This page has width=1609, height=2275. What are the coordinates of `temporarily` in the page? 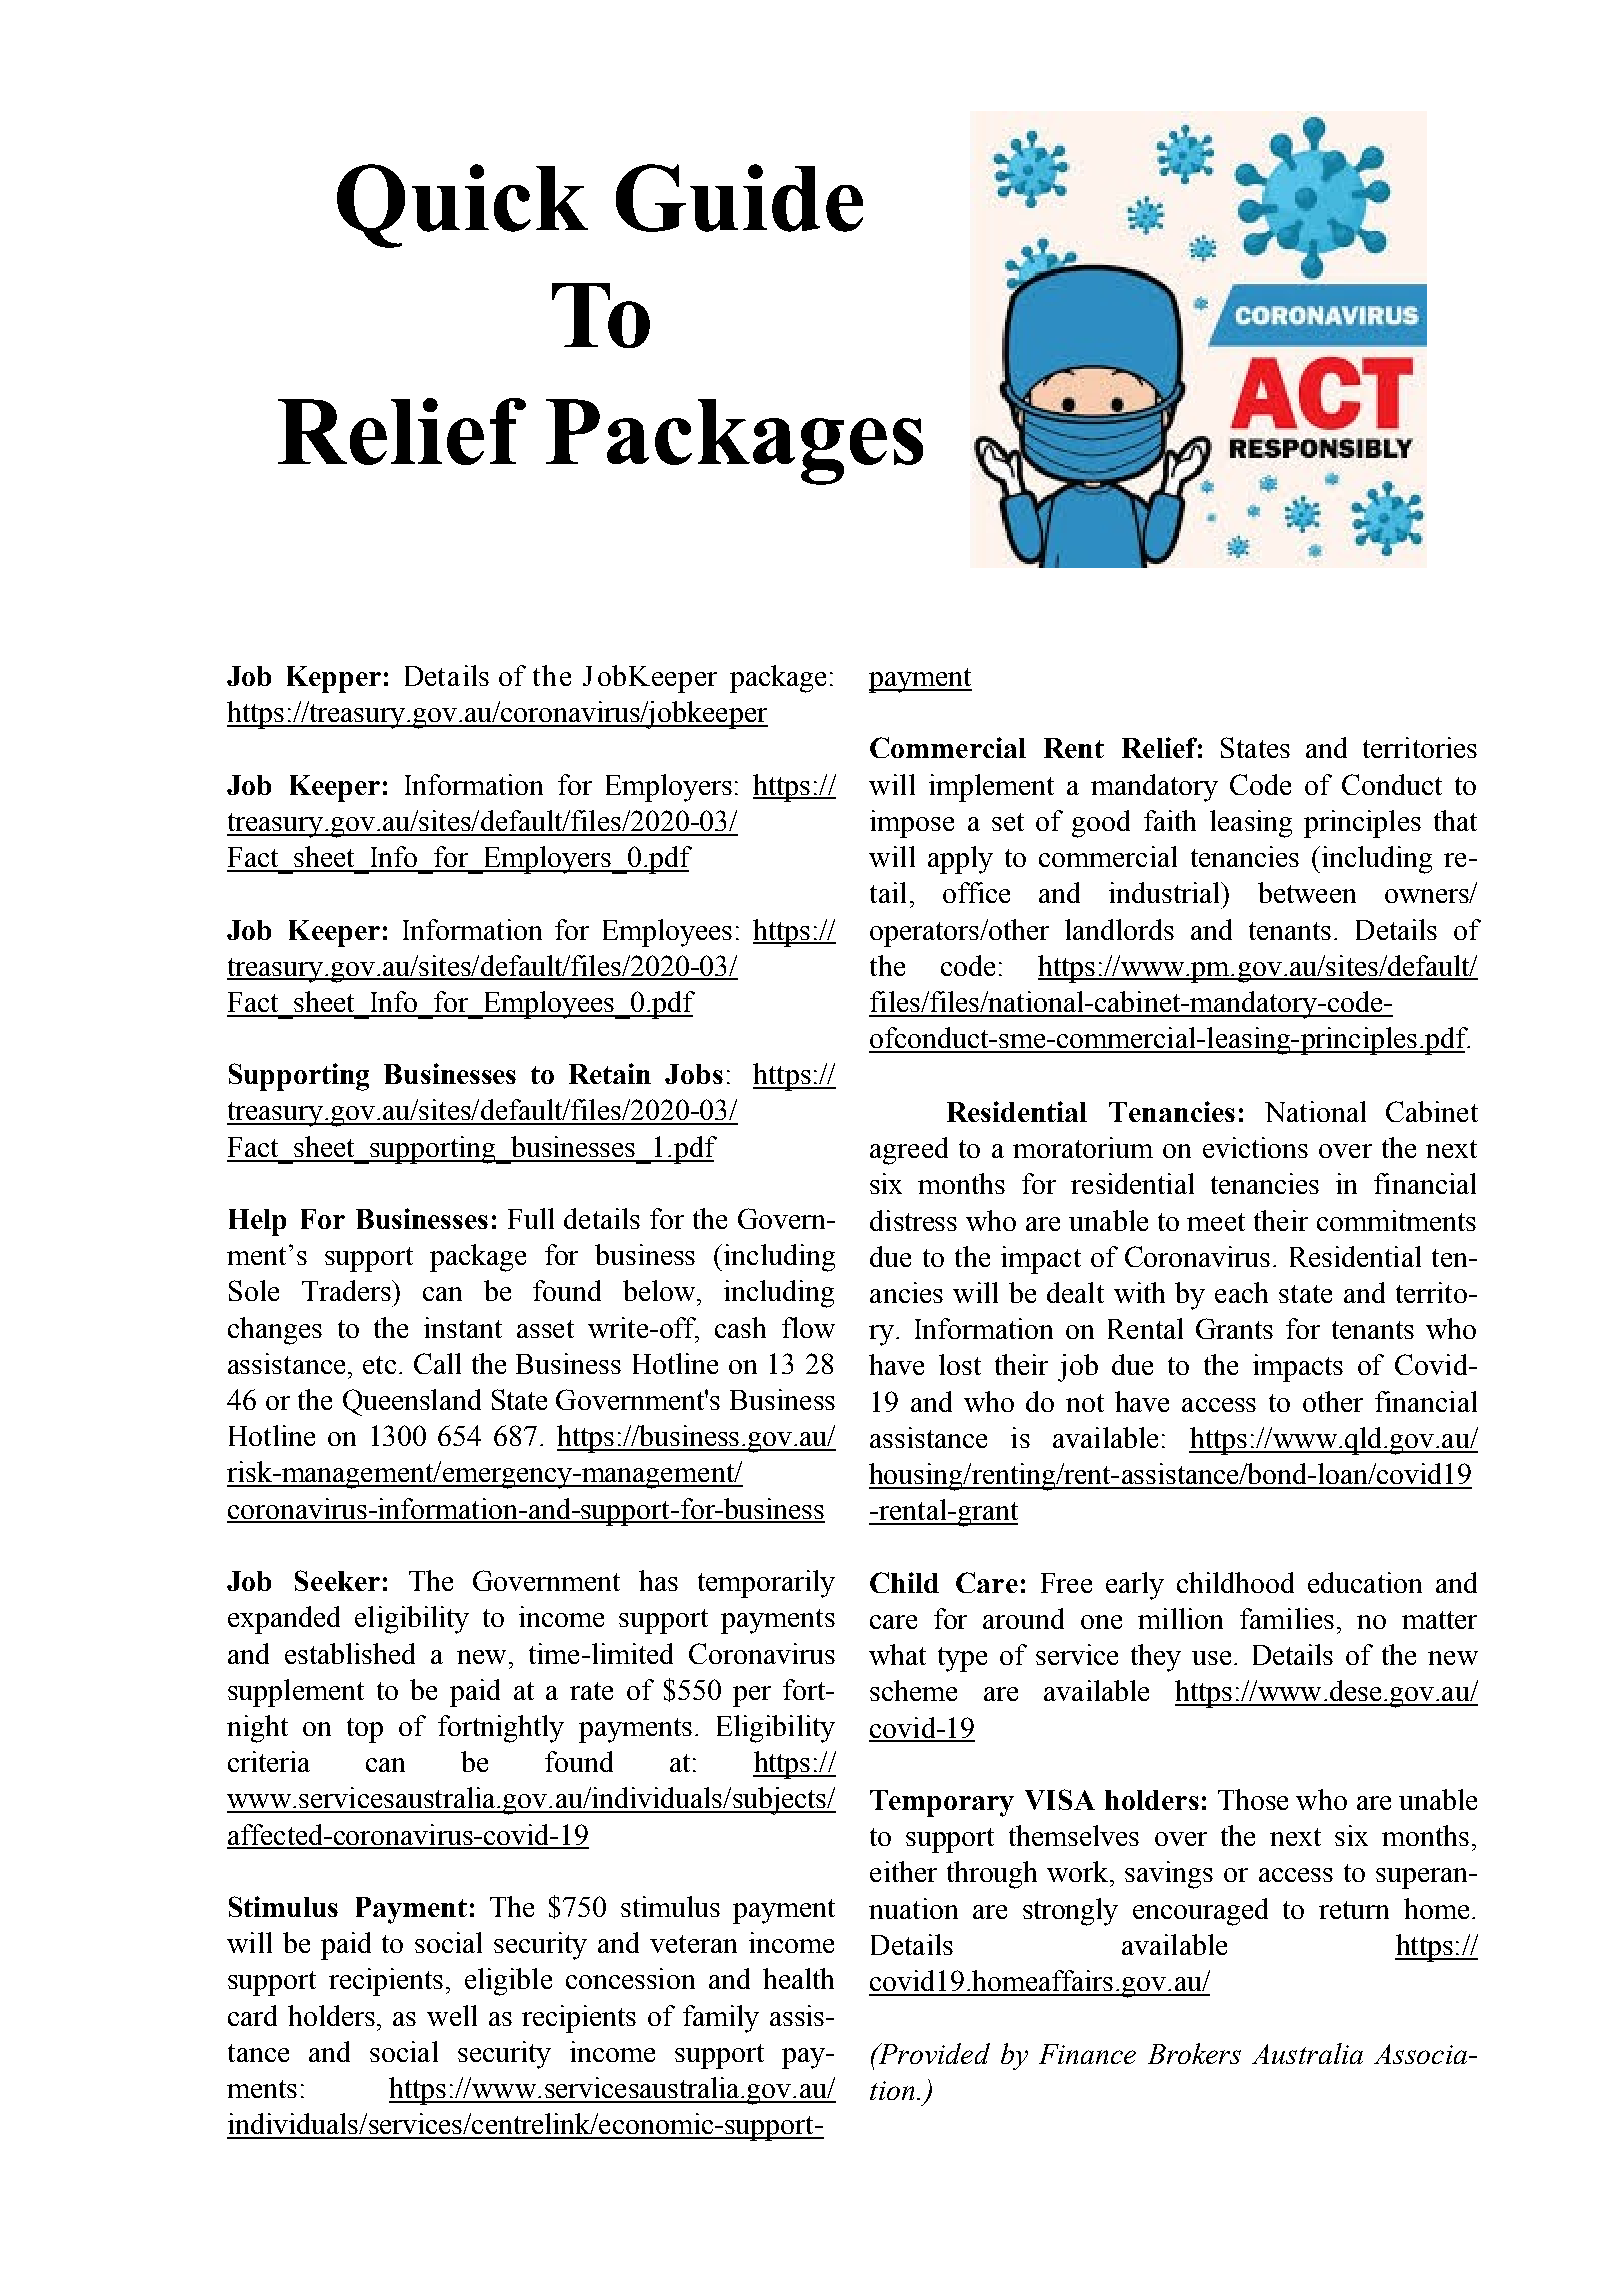 It's located at (766, 1584).
